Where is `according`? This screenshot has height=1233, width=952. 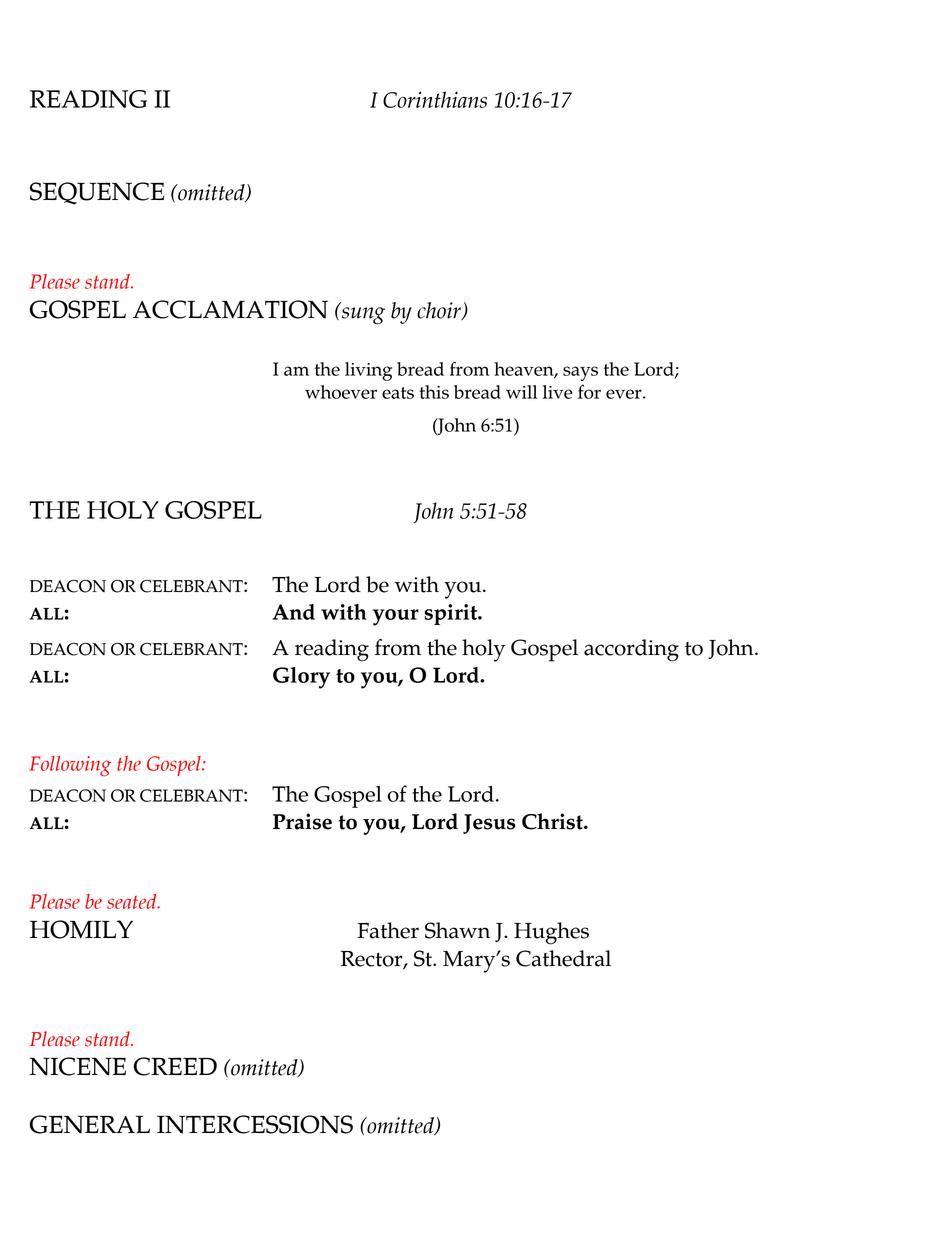
according is located at coordinates (631, 650).
